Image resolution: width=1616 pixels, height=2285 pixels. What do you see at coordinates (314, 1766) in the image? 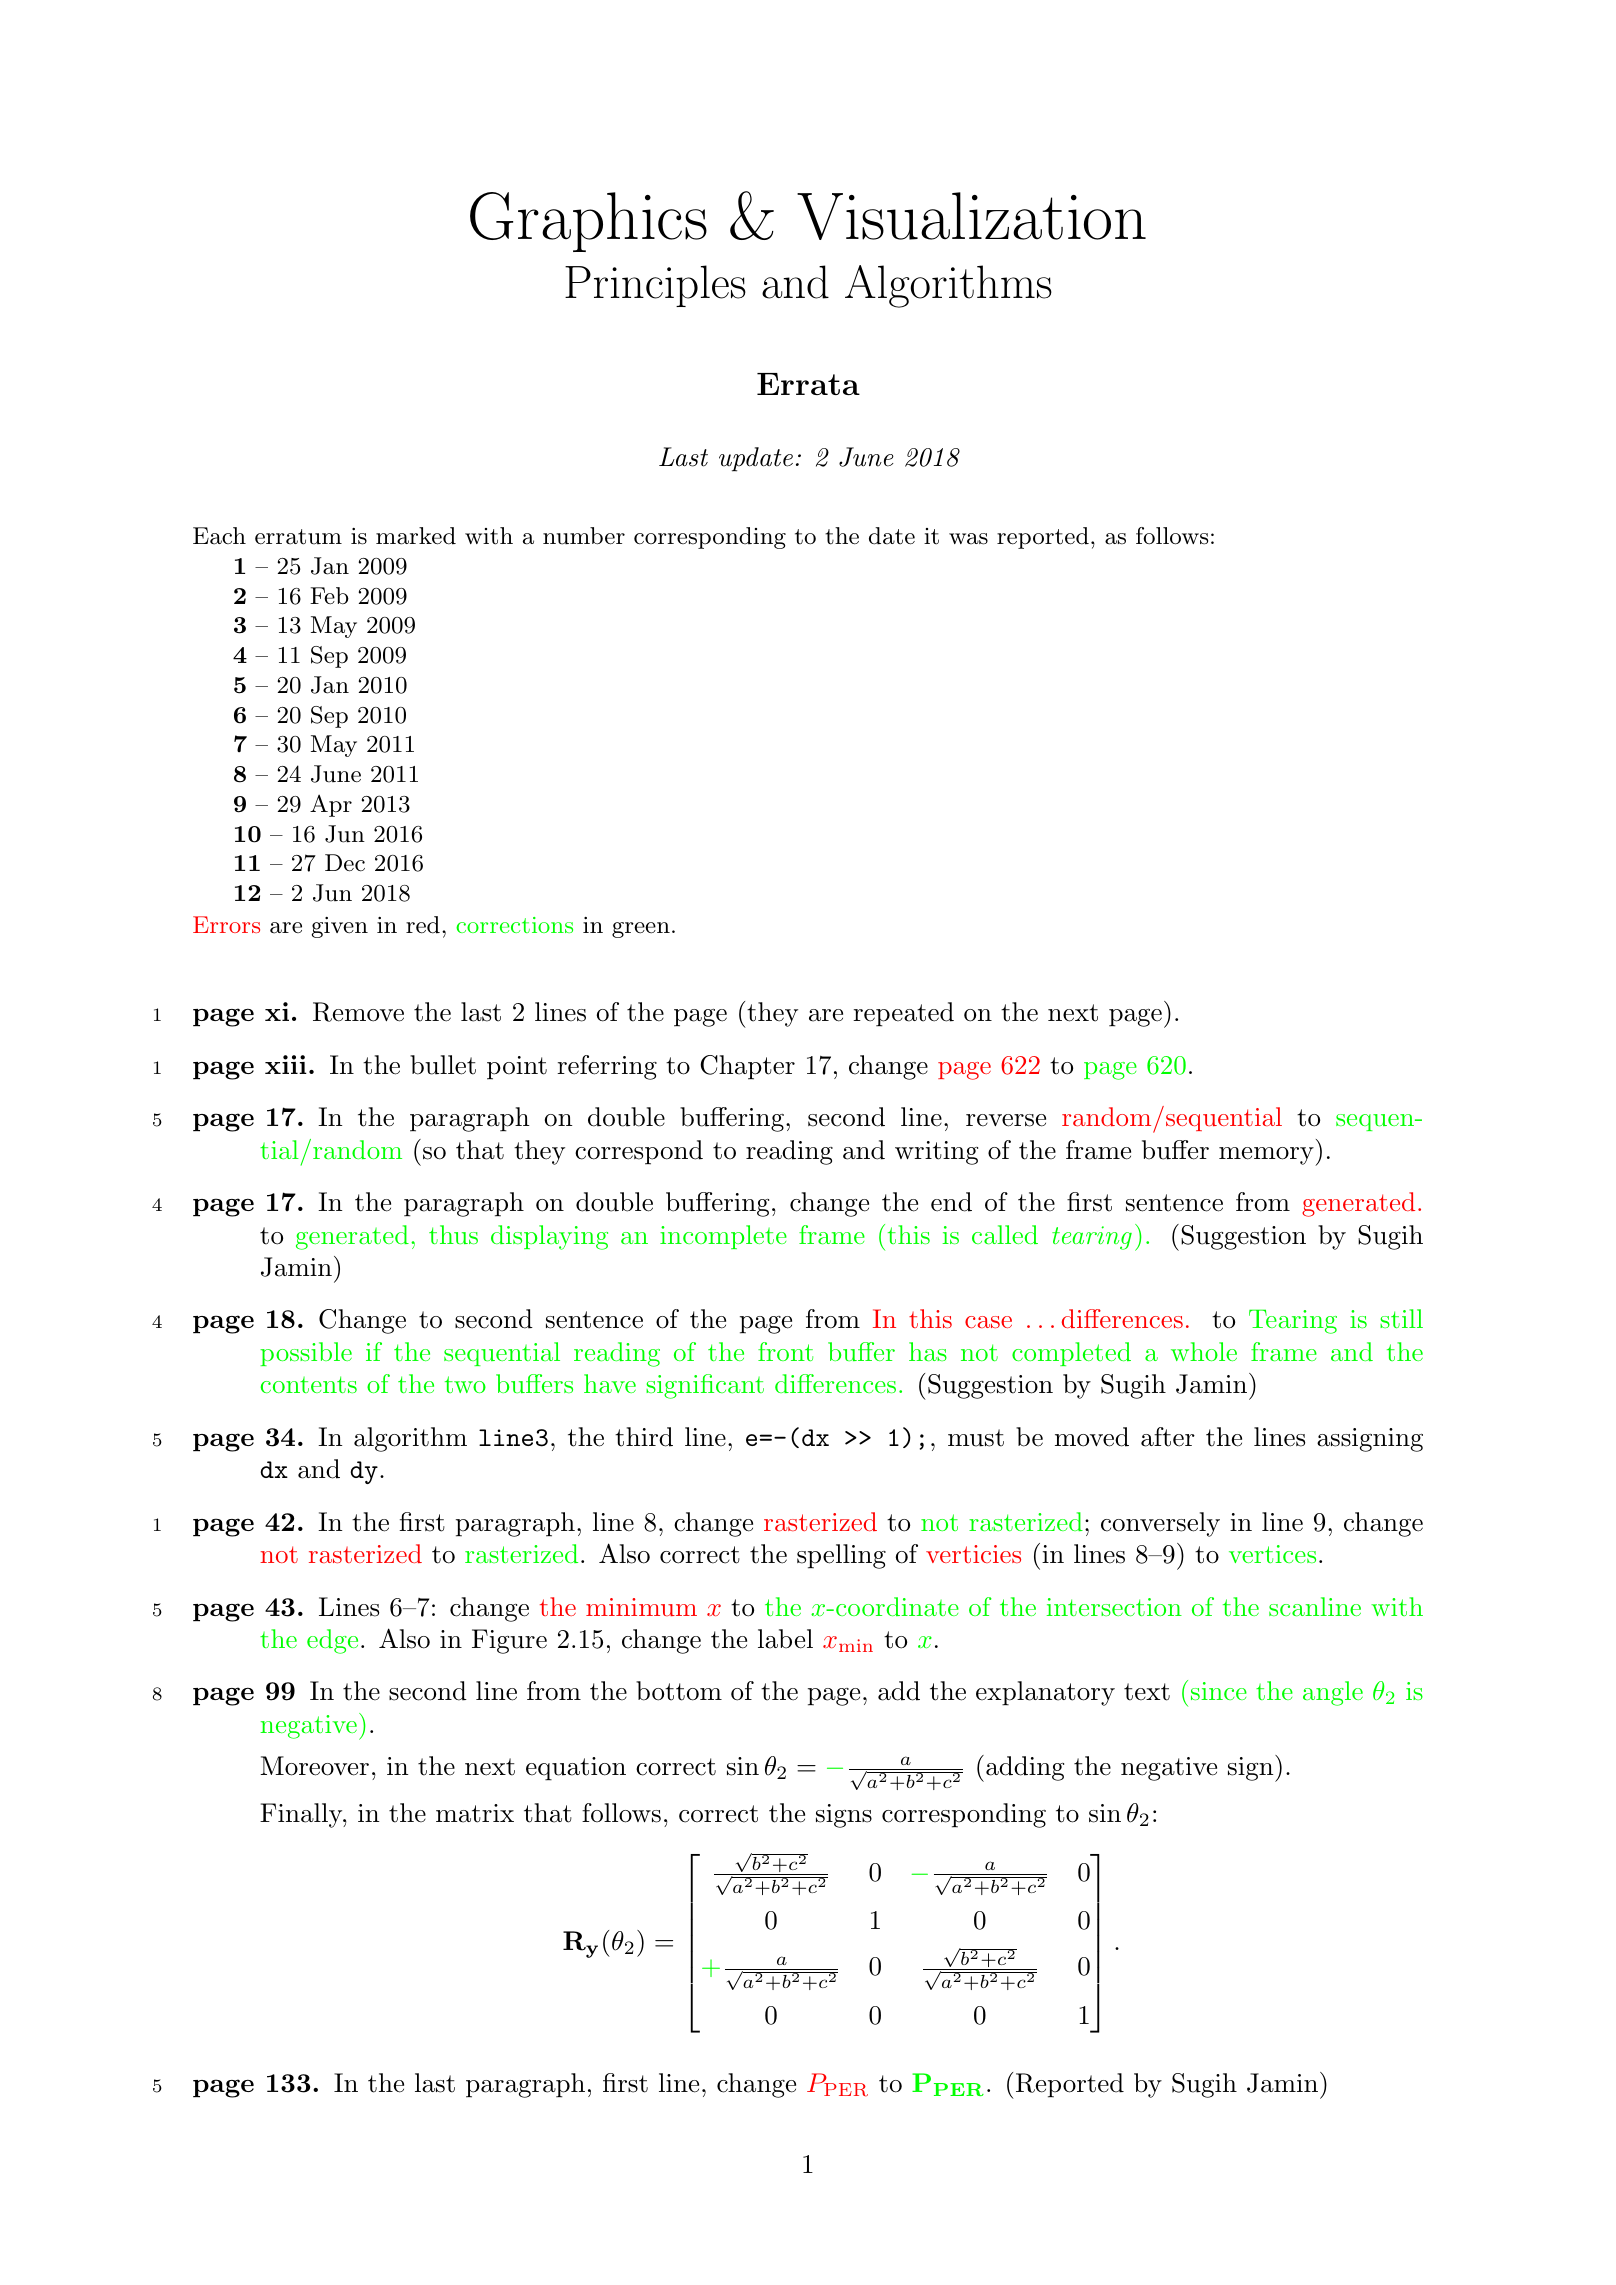
I see `Moreover` at bounding box center [314, 1766].
